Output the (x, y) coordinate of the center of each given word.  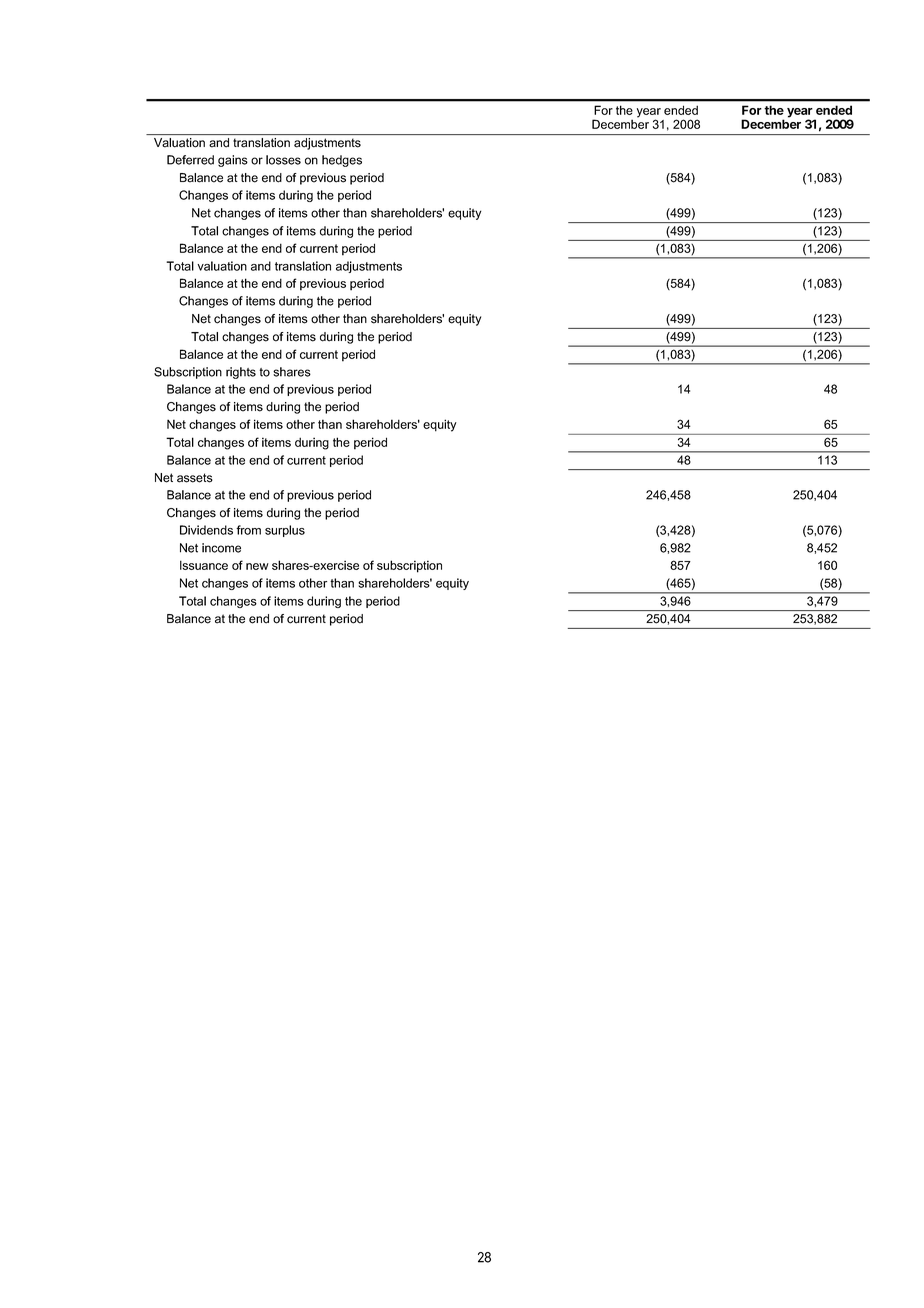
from (248, 530)
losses (283, 160)
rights (241, 373)
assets (195, 478)
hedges (342, 161)
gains (233, 161)
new (257, 566)
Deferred (190, 160)
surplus (285, 531)
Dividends (206, 530)
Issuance (204, 565)
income (221, 548)
